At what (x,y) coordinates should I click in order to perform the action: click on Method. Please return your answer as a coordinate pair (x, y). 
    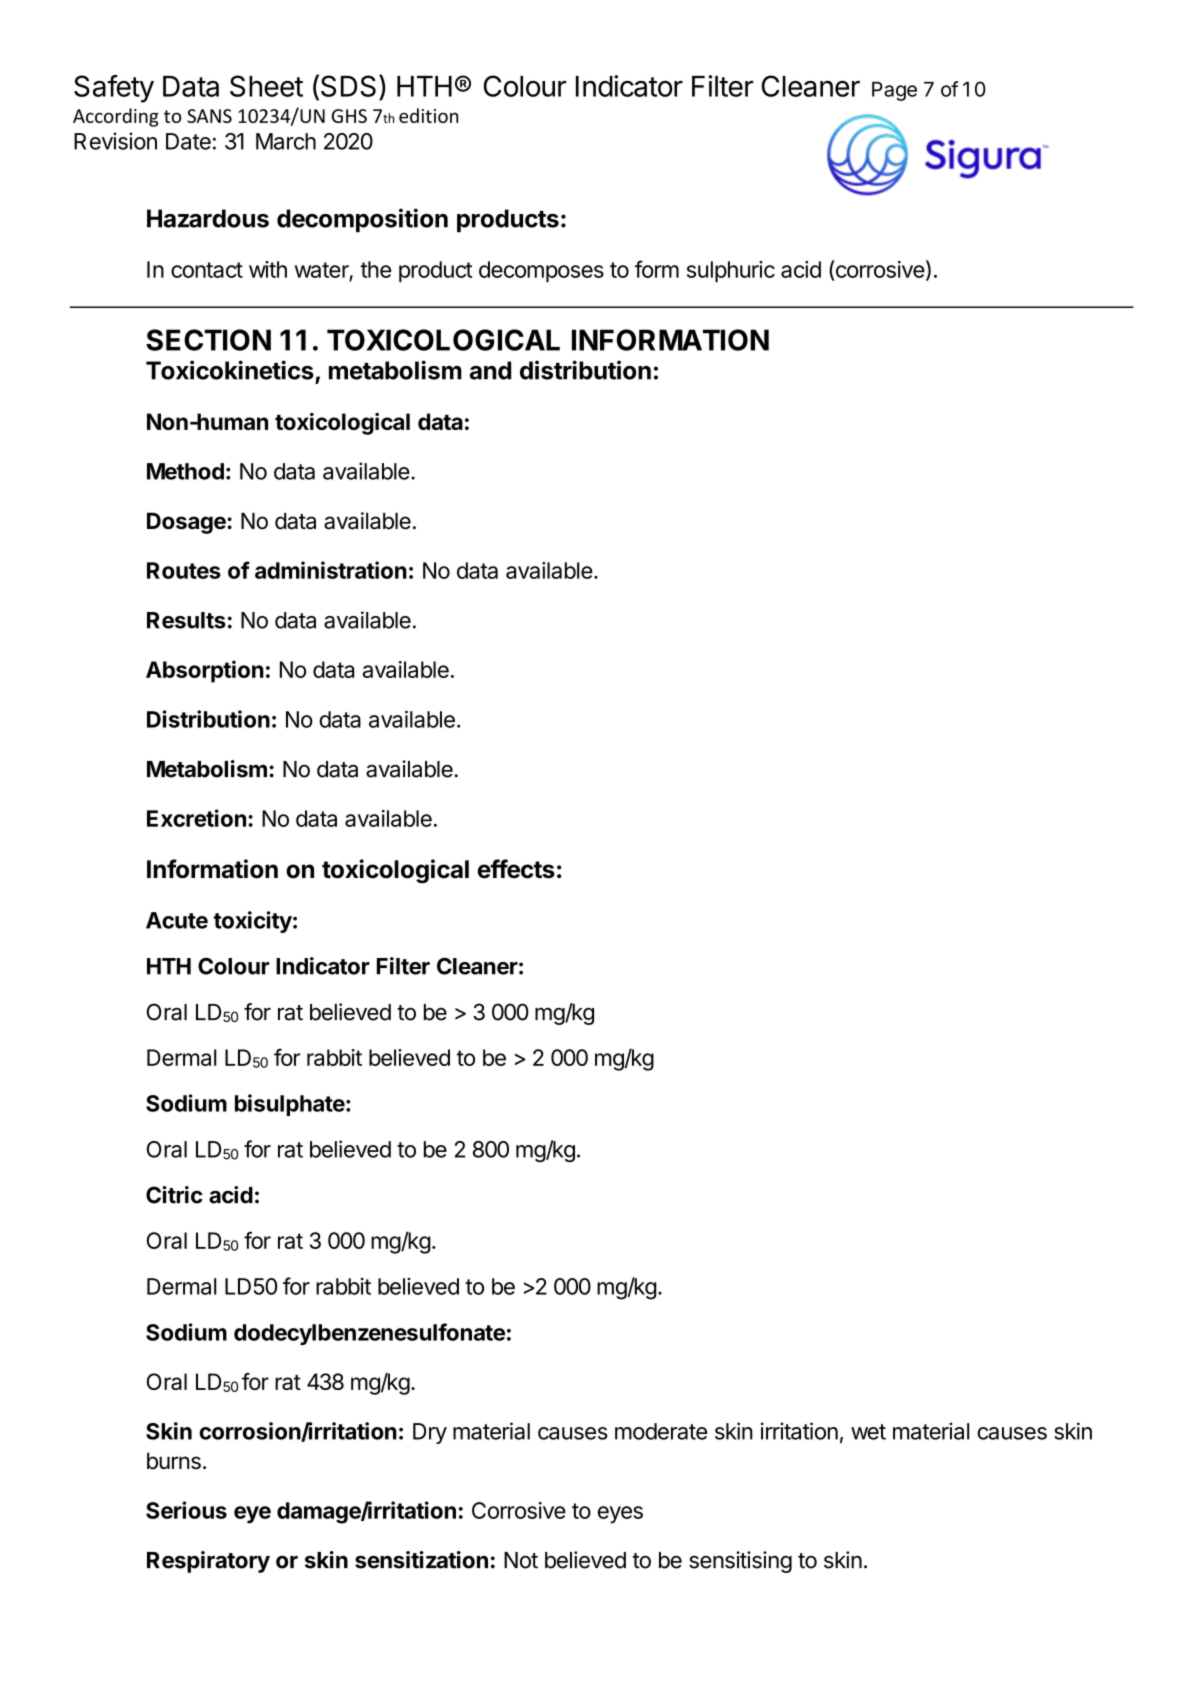
    Looking at the image, I should click on (185, 471).
